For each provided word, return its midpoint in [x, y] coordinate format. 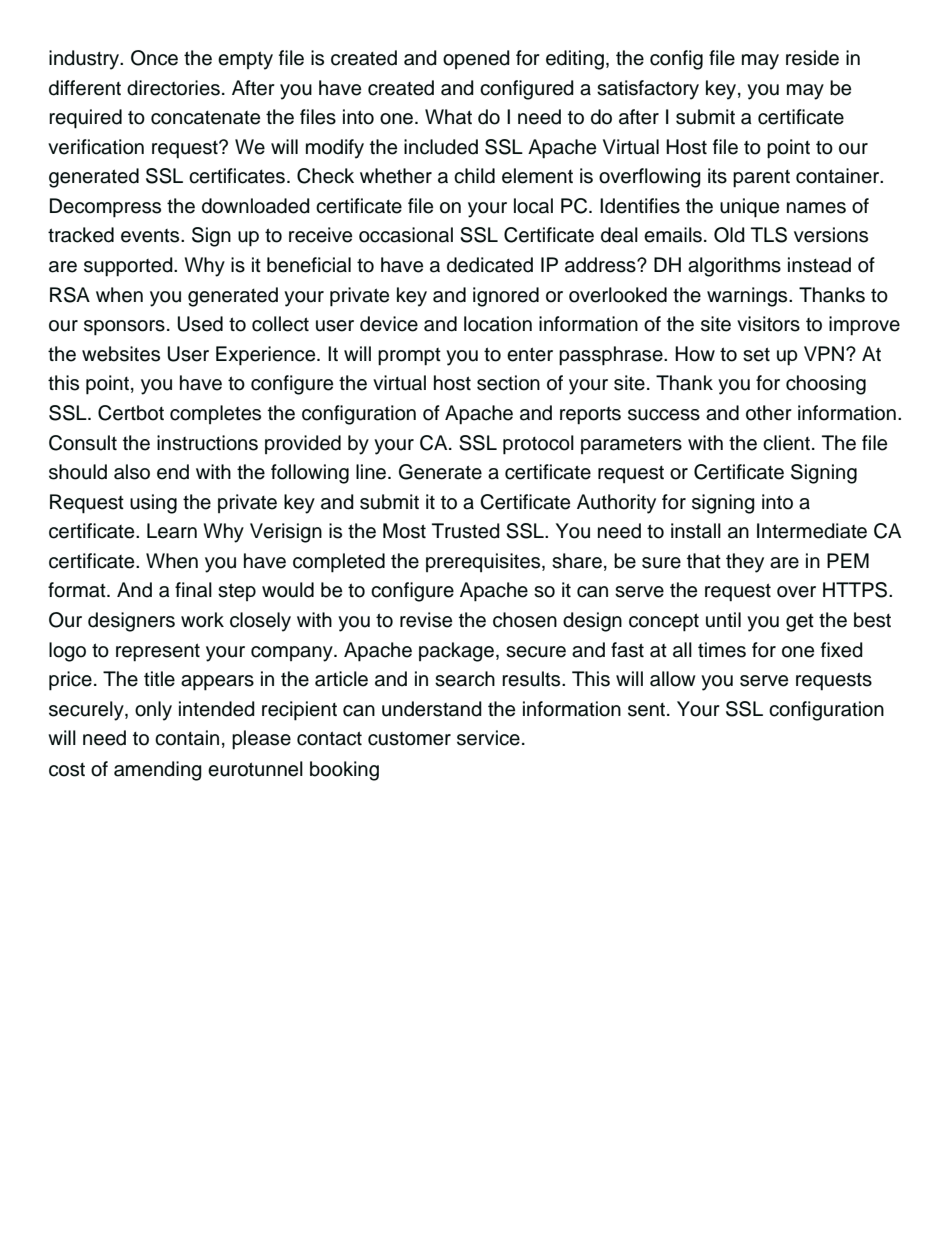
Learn [172, 531]
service [488, 738]
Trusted [466, 531]
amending [158, 771]
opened [476, 59]
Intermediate [812, 531]
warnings [748, 297]
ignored [506, 297]
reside [812, 58]
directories [173, 88]
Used [200, 324]
